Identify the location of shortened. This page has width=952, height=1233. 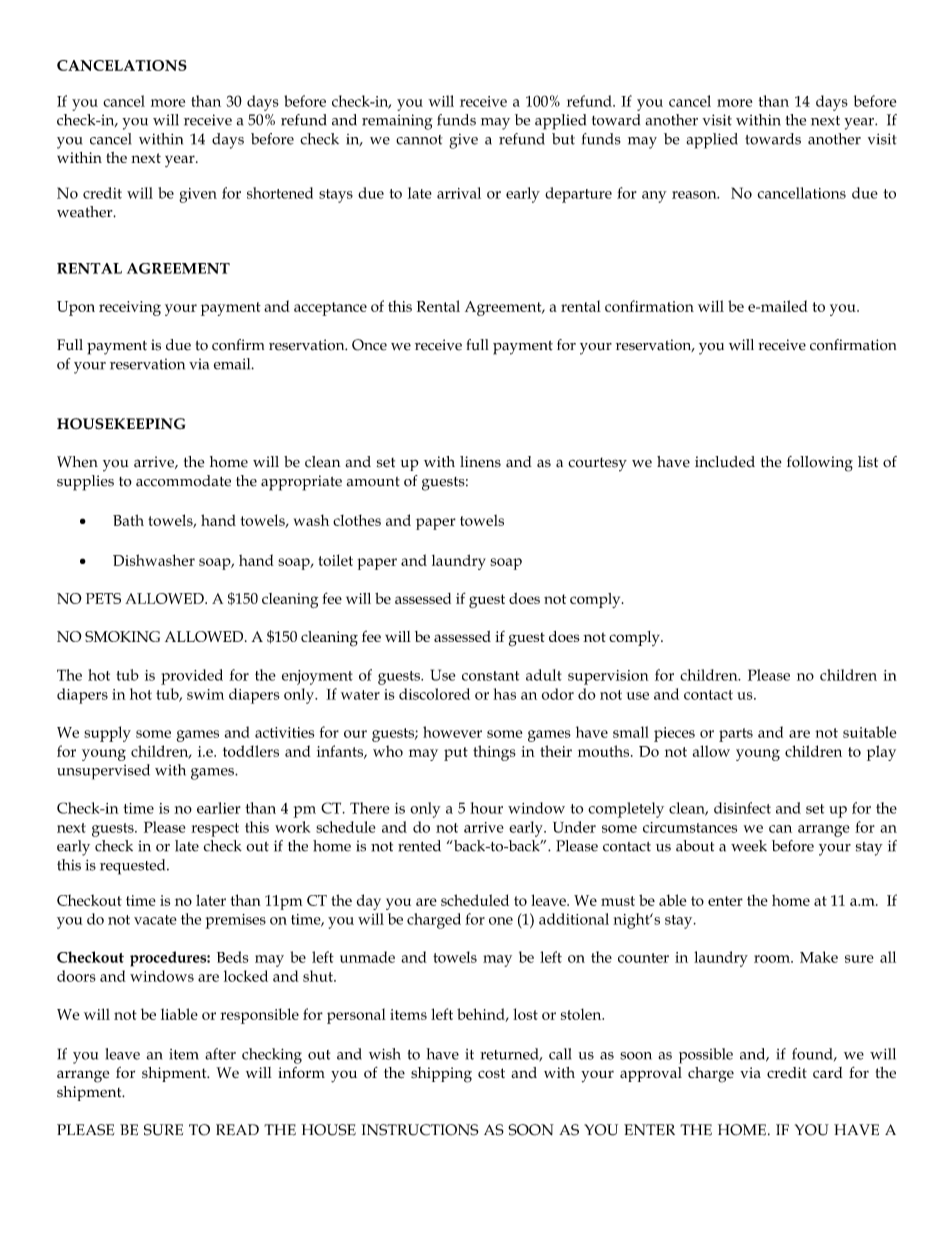
(280, 193).
